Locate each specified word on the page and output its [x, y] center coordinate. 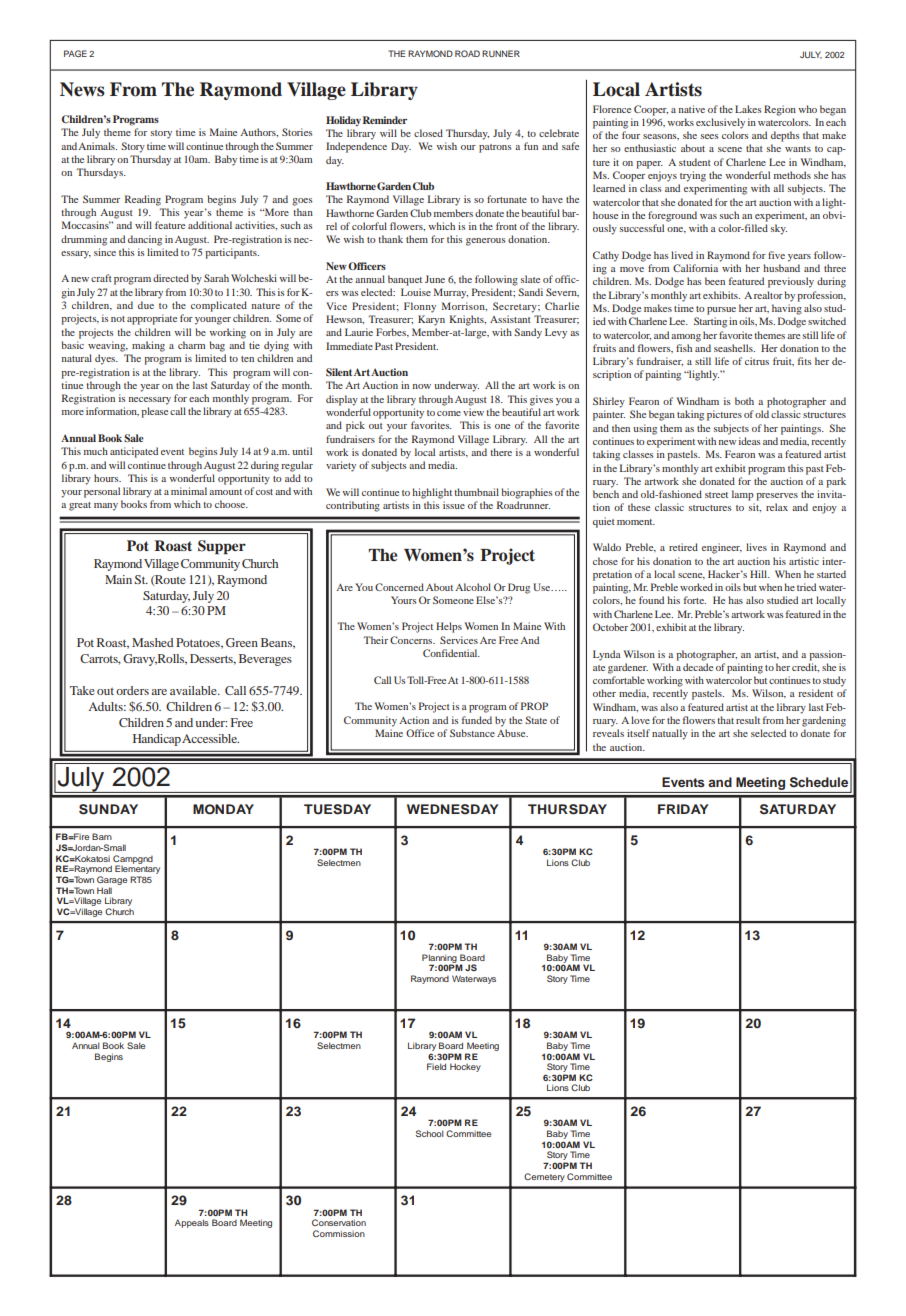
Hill [760, 574]
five [776, 255]
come [449, 413]
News [82, 89]
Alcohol [473, 587]
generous [486, 242]
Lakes [748, 109]
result [748, 720]
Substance [472, 733]
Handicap [157, 740]
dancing [145, 240]
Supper [222, 547]
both [744, 401]
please [154, 412]
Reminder [385, 120]
